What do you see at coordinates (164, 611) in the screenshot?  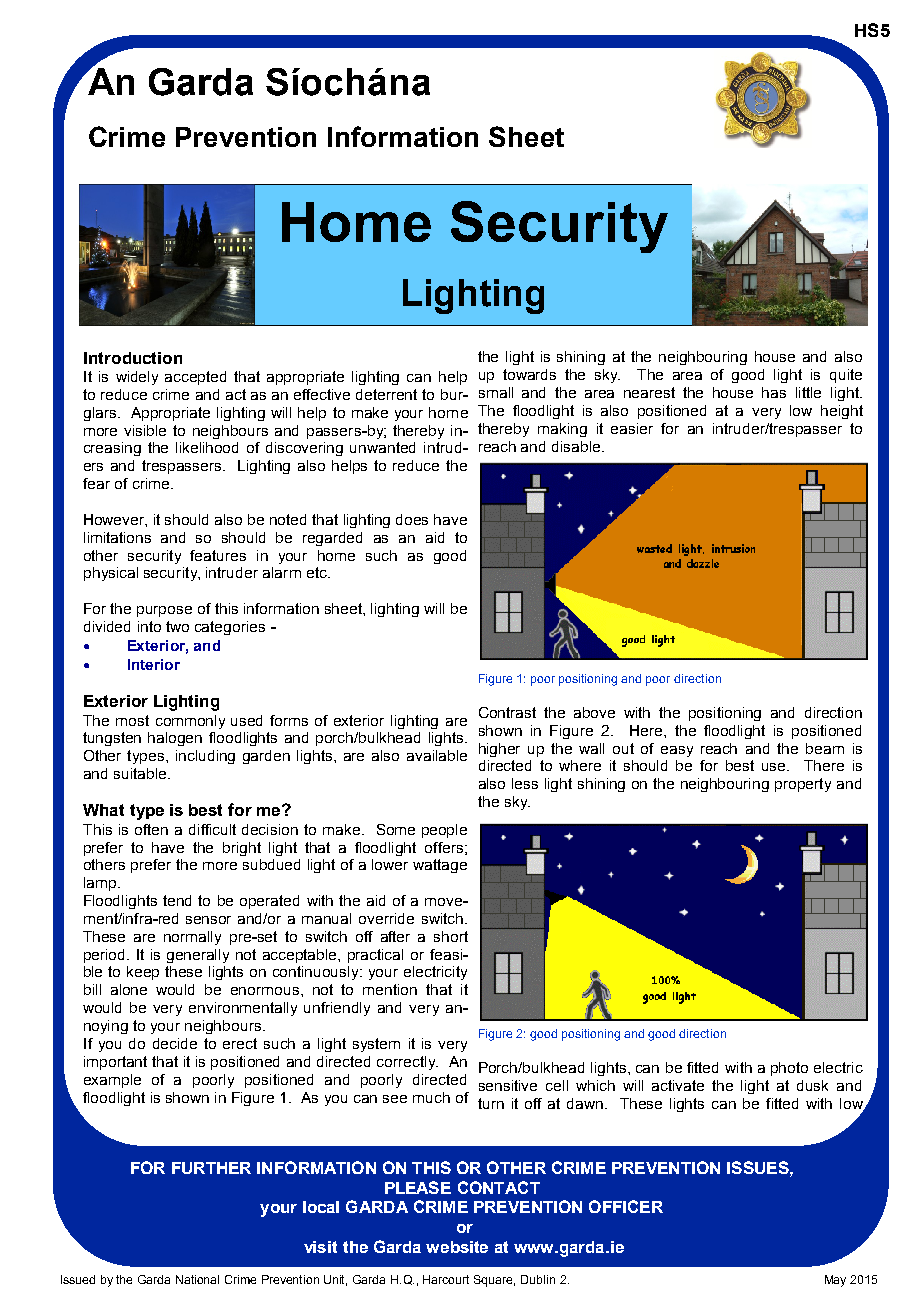 I see `purpose` at bounding box center [164, 611].
